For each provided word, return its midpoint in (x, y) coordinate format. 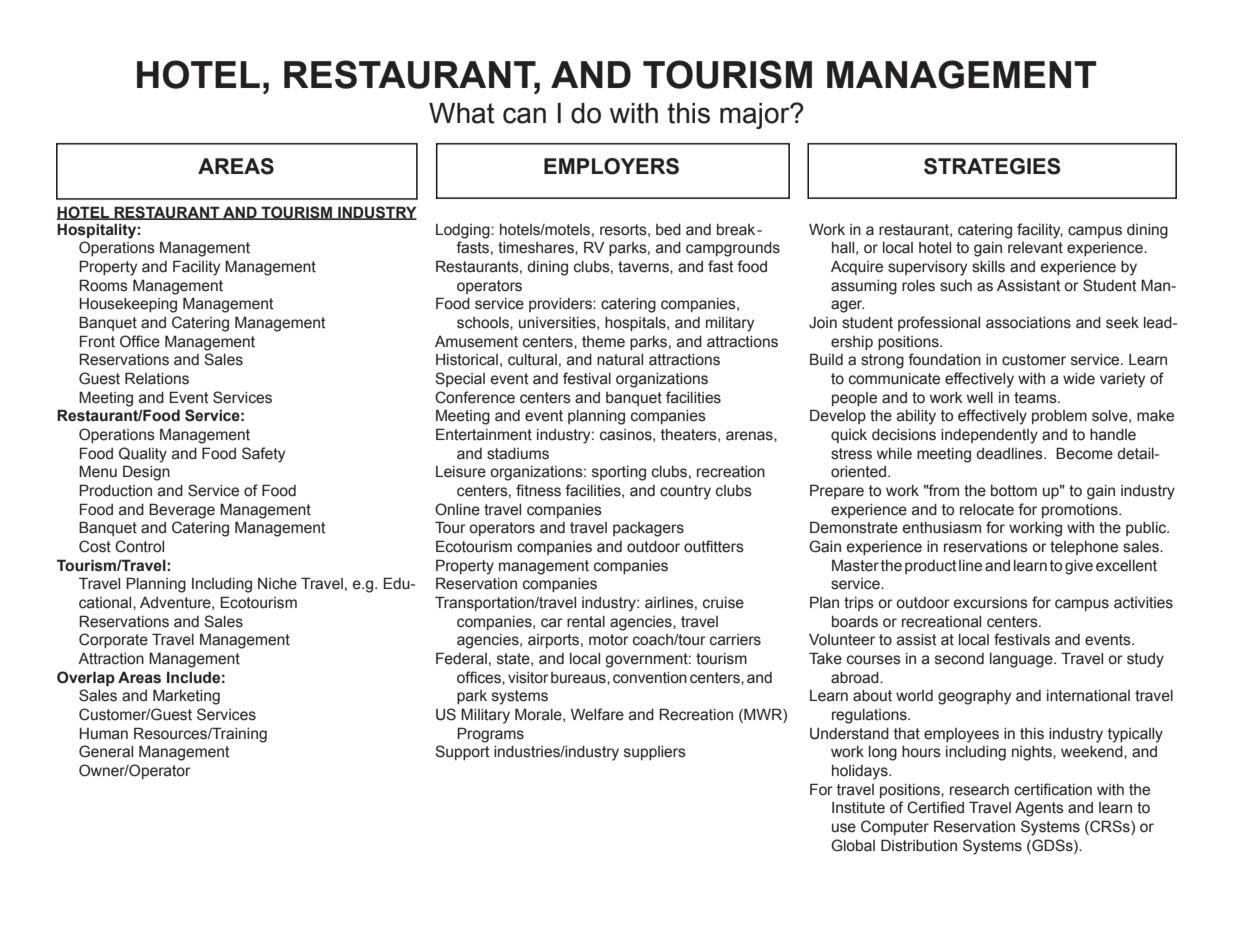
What (462, 113)
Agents (1039, 809)
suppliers (655, 753)
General (106, 751)
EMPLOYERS (611, 166)
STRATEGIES (992, 166)
